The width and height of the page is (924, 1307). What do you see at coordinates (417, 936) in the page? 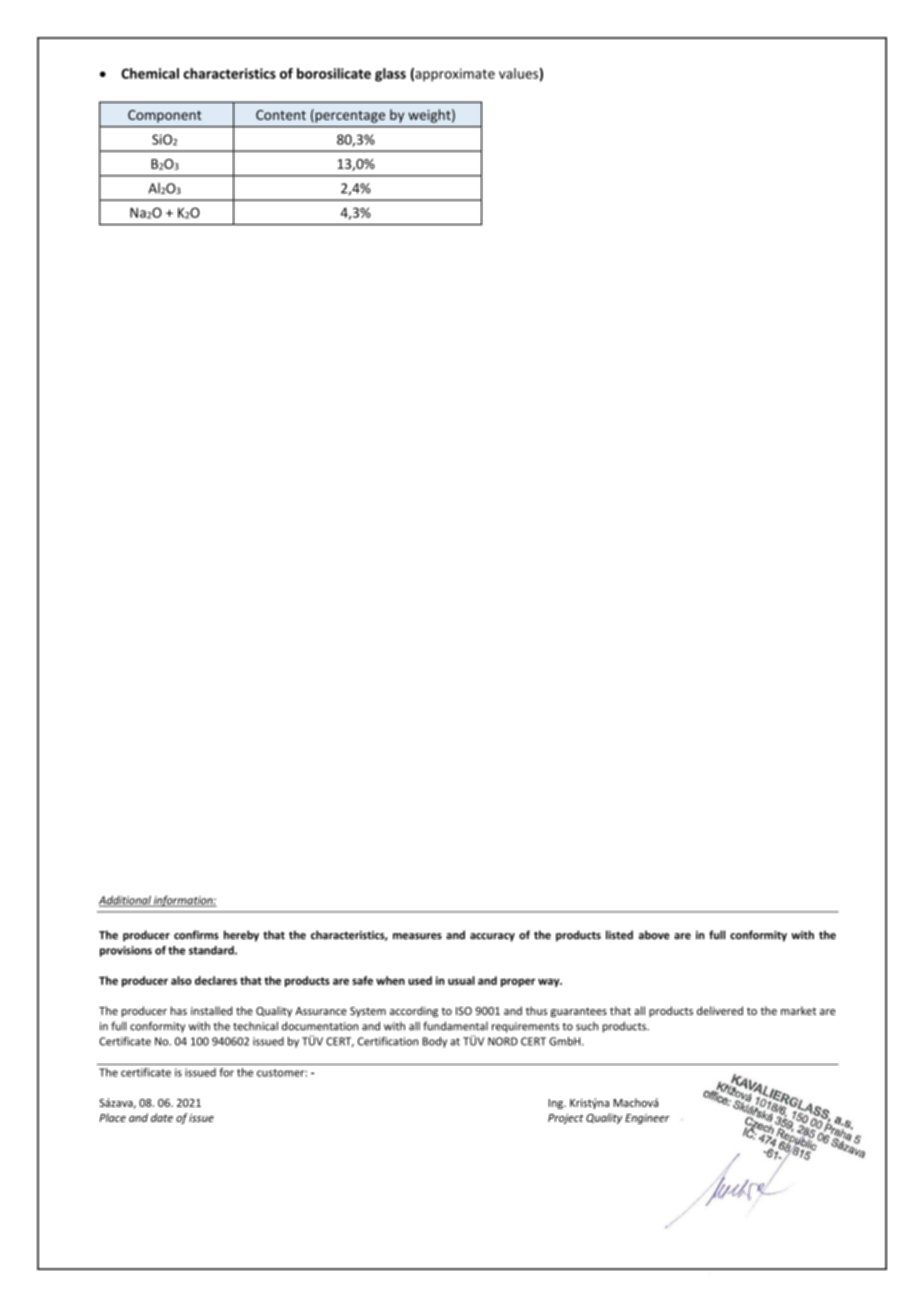
I see `measures` at bounding box center [417, 936].
